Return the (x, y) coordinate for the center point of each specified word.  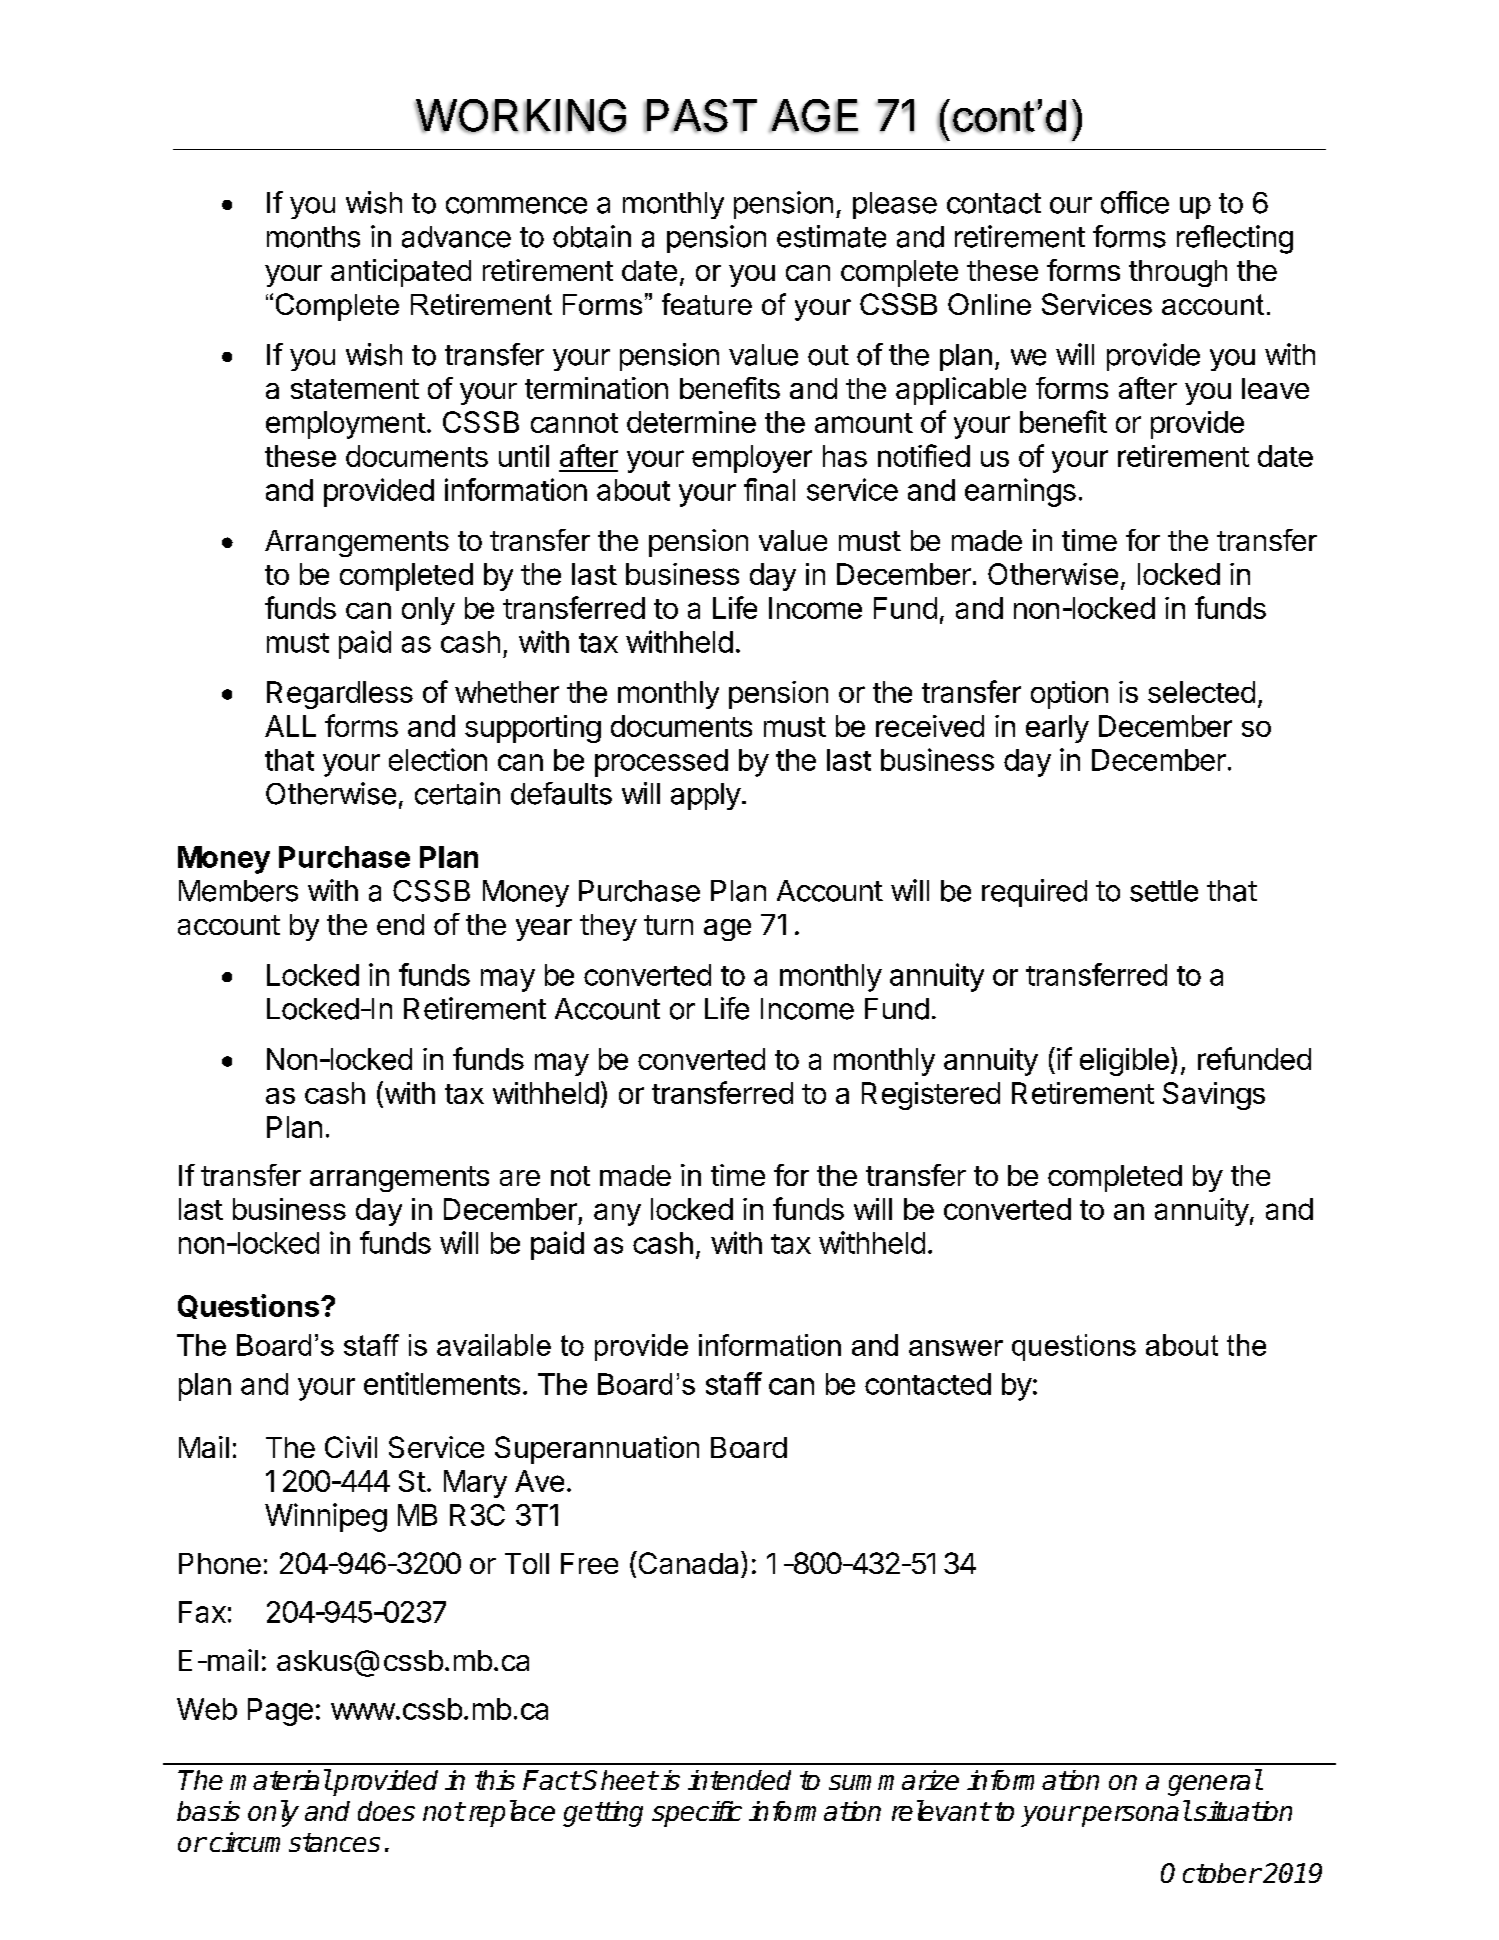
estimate (831, 236)
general (1215, 1782)
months (313, 237)
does (386, 1811)
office (1135, 202)
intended (739, 1780)
